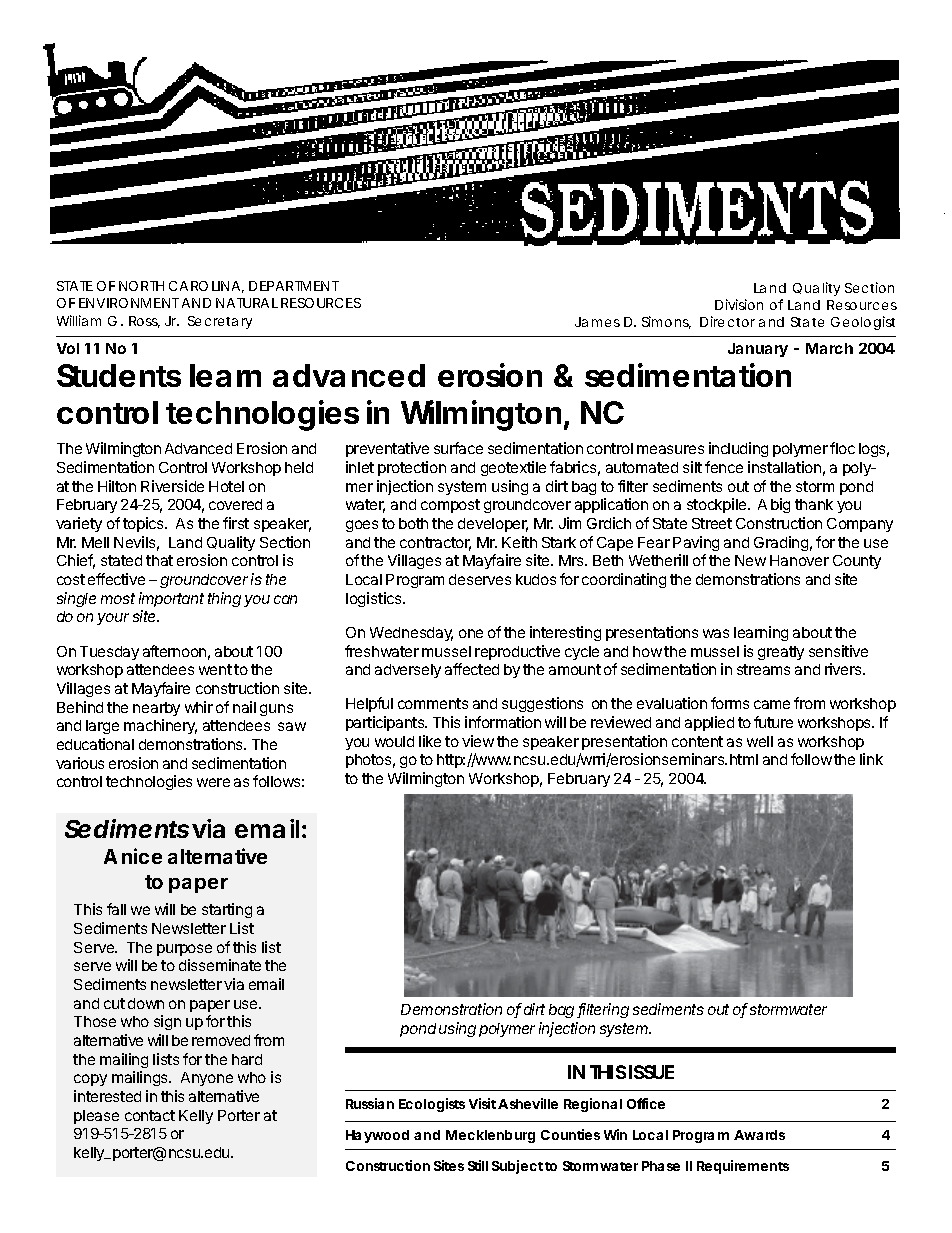 The height and width of the screenshot is (1233, 952). Describe the element at coordinates (144, 322) in the screenshot. I see `Ross` at that location.
